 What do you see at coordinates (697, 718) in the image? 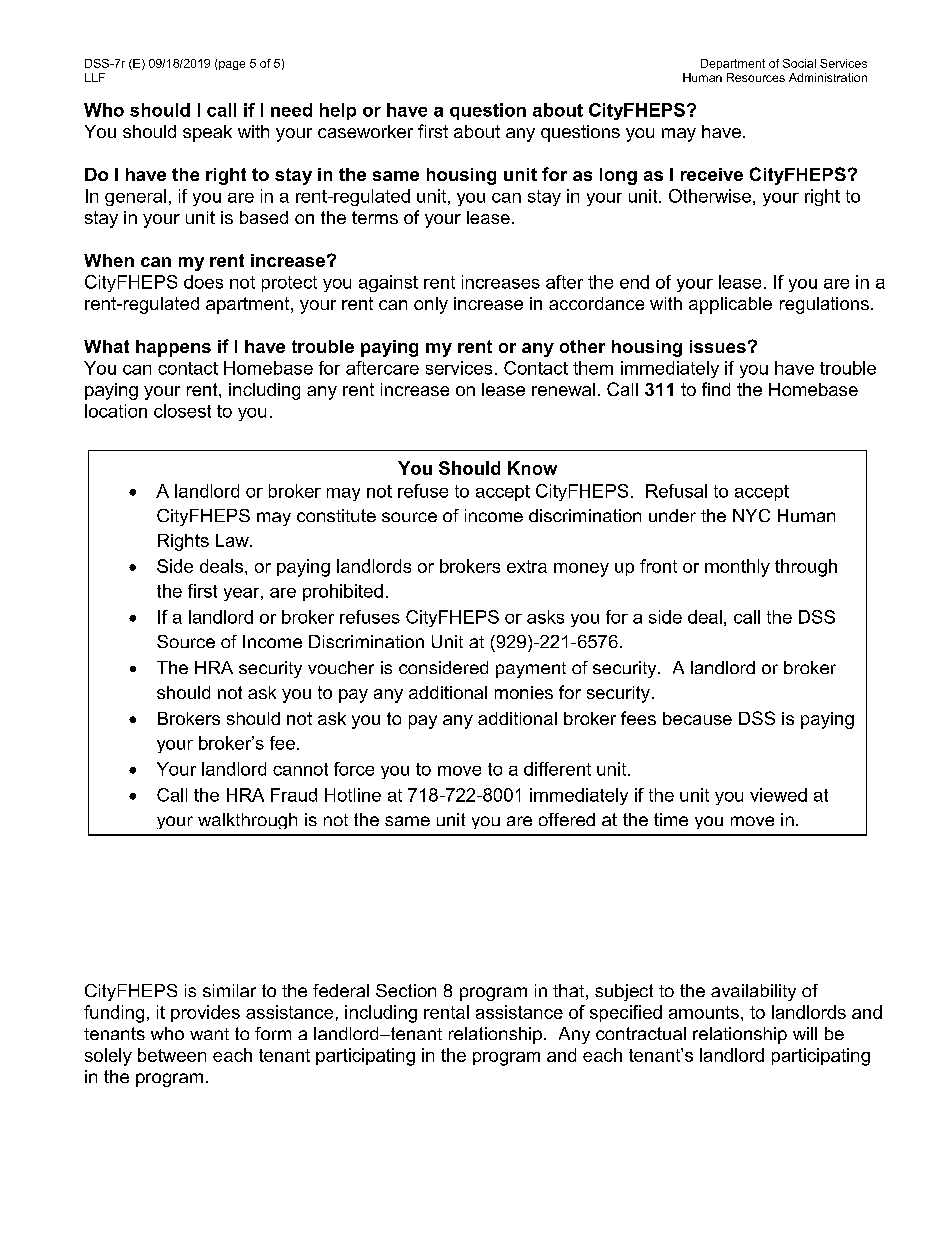
I see `because` at bounding box center [697, 718].
